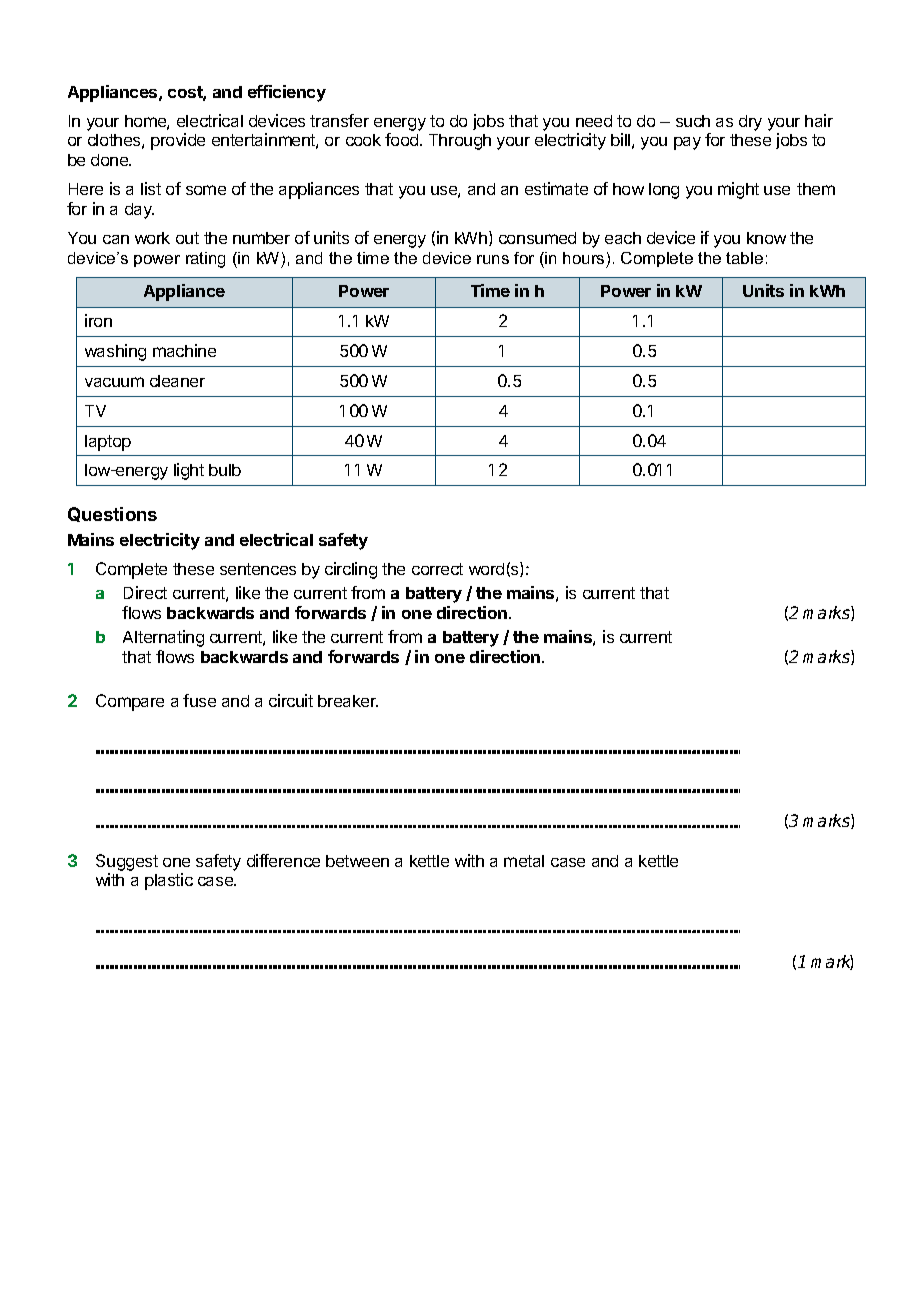 The image size is (924, 1308). What do you see at coordinates (750, 123) in the screenshot?
I see `dry` at bounding box center [750, 123].
